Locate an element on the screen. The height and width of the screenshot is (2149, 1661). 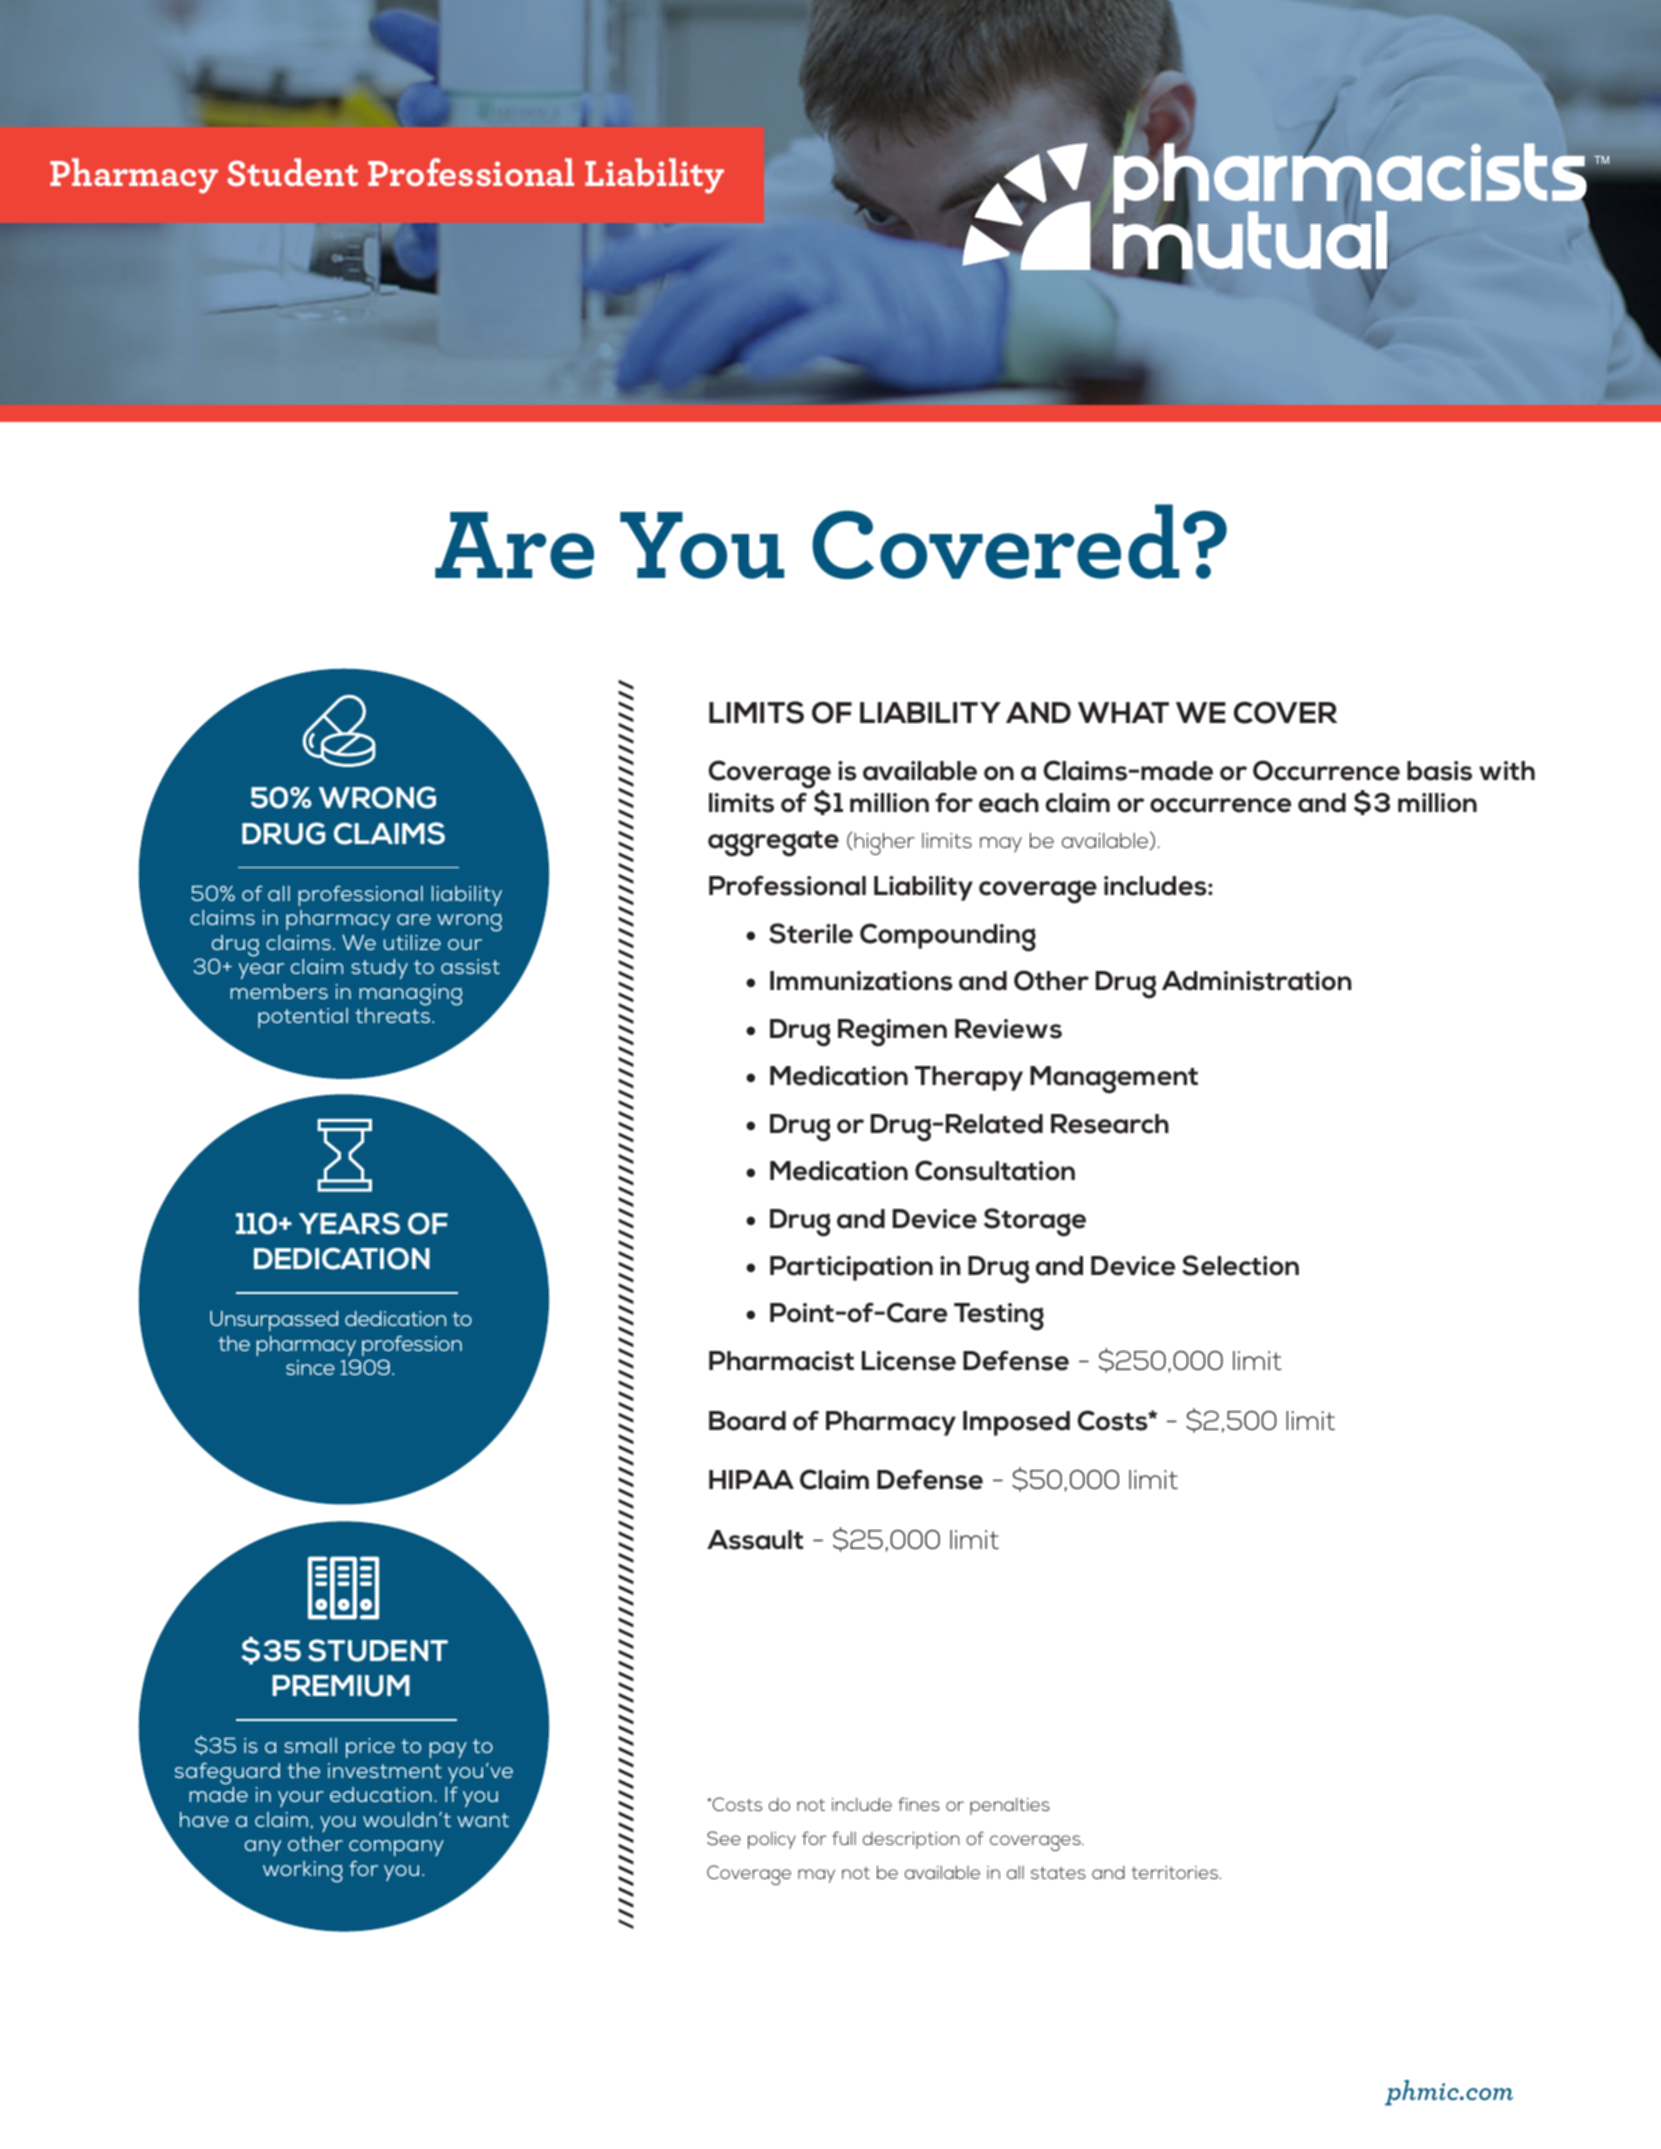
Selection is located at coordinates (1240, 1265).
